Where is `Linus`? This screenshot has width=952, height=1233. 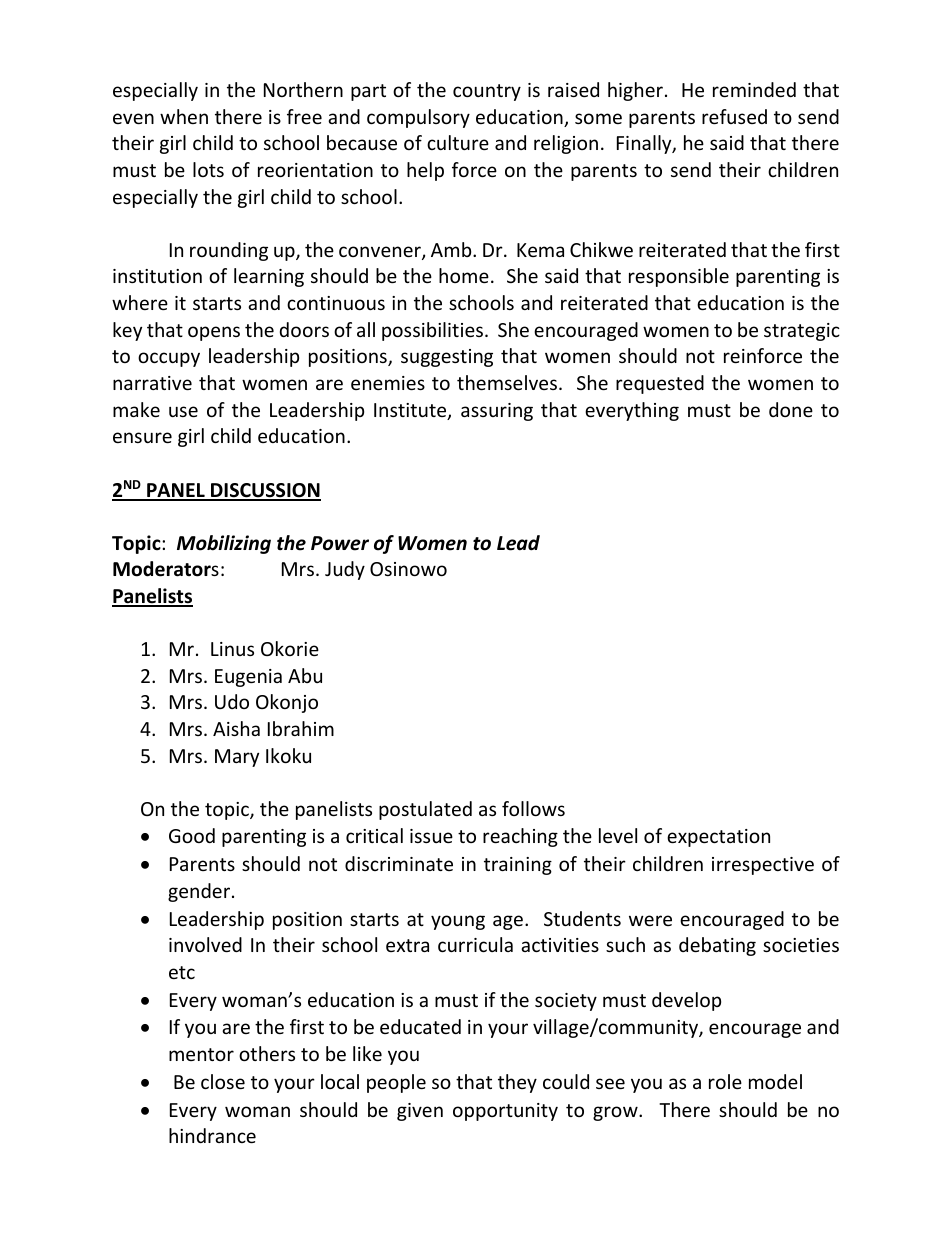 Linus is located at coordinates (232, 649).
